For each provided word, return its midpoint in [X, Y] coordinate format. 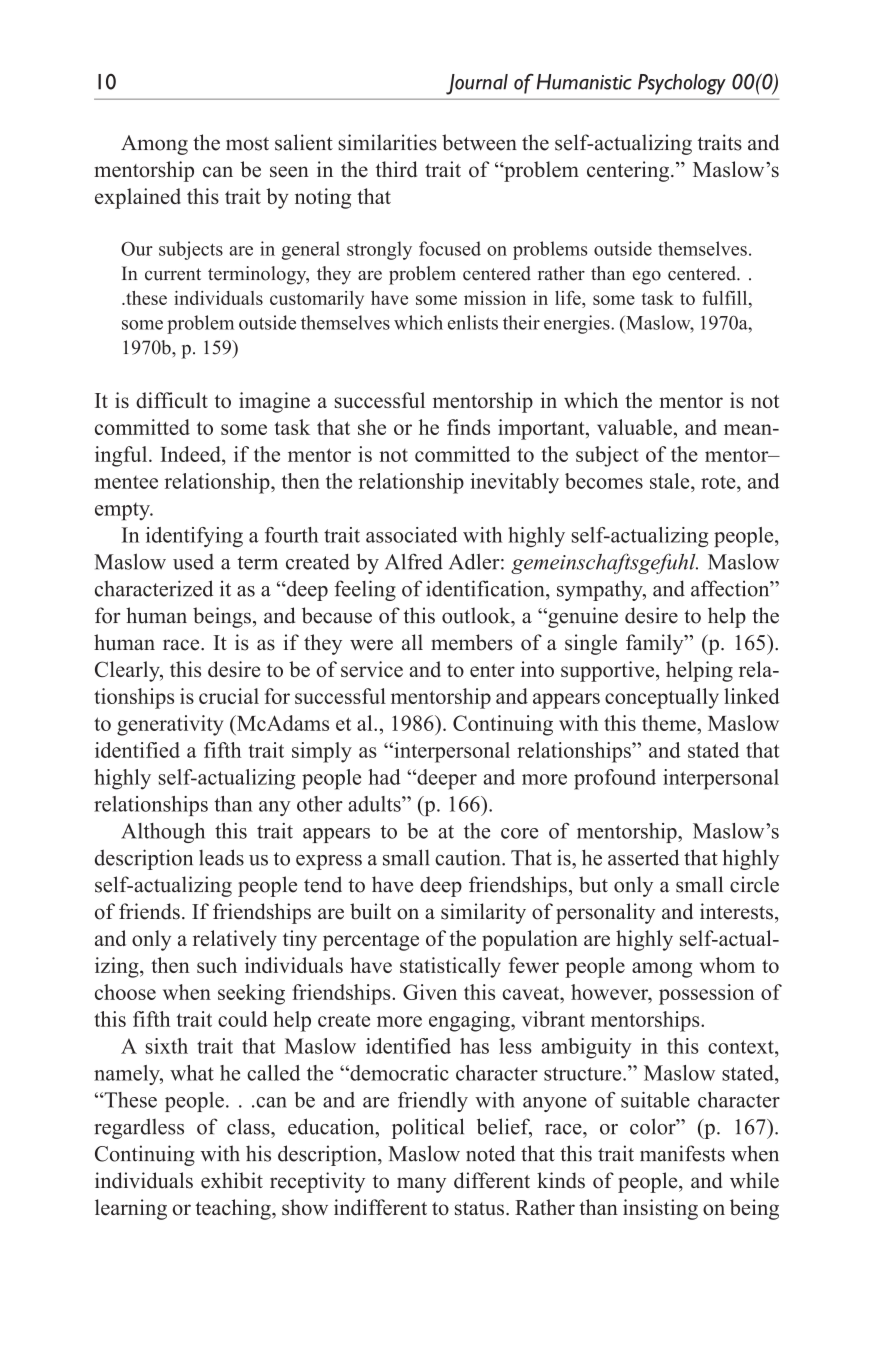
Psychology [682, 84]
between [479, 142]
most [247, 144]
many [421, 1185]
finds [468, 427]
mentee [126, 482]
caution [469, 857]
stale [671, 481]
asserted [643, 857]
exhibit [232, 1180]
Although [163, 833]
